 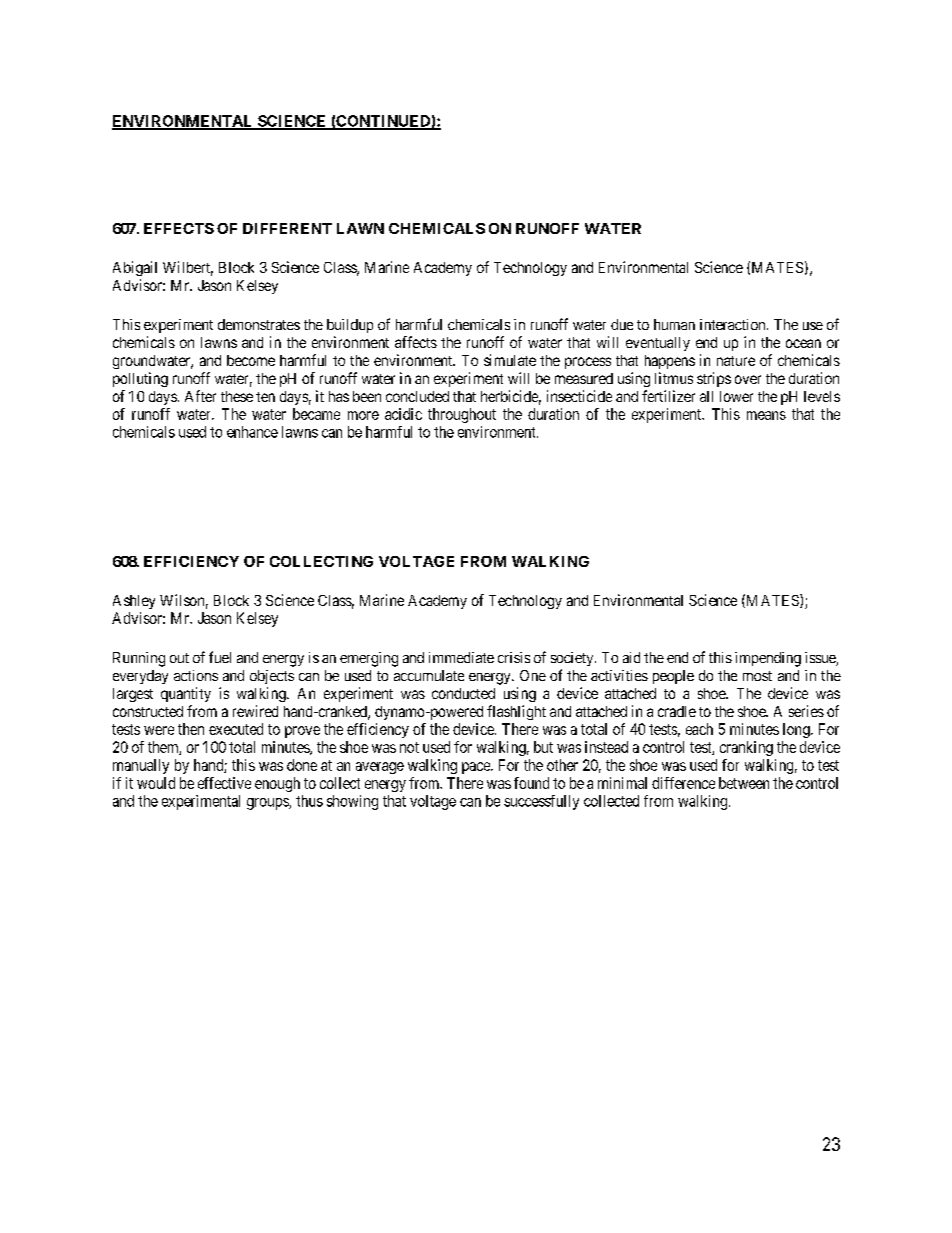 I want to click on effective, so click(x=224, y=783).
